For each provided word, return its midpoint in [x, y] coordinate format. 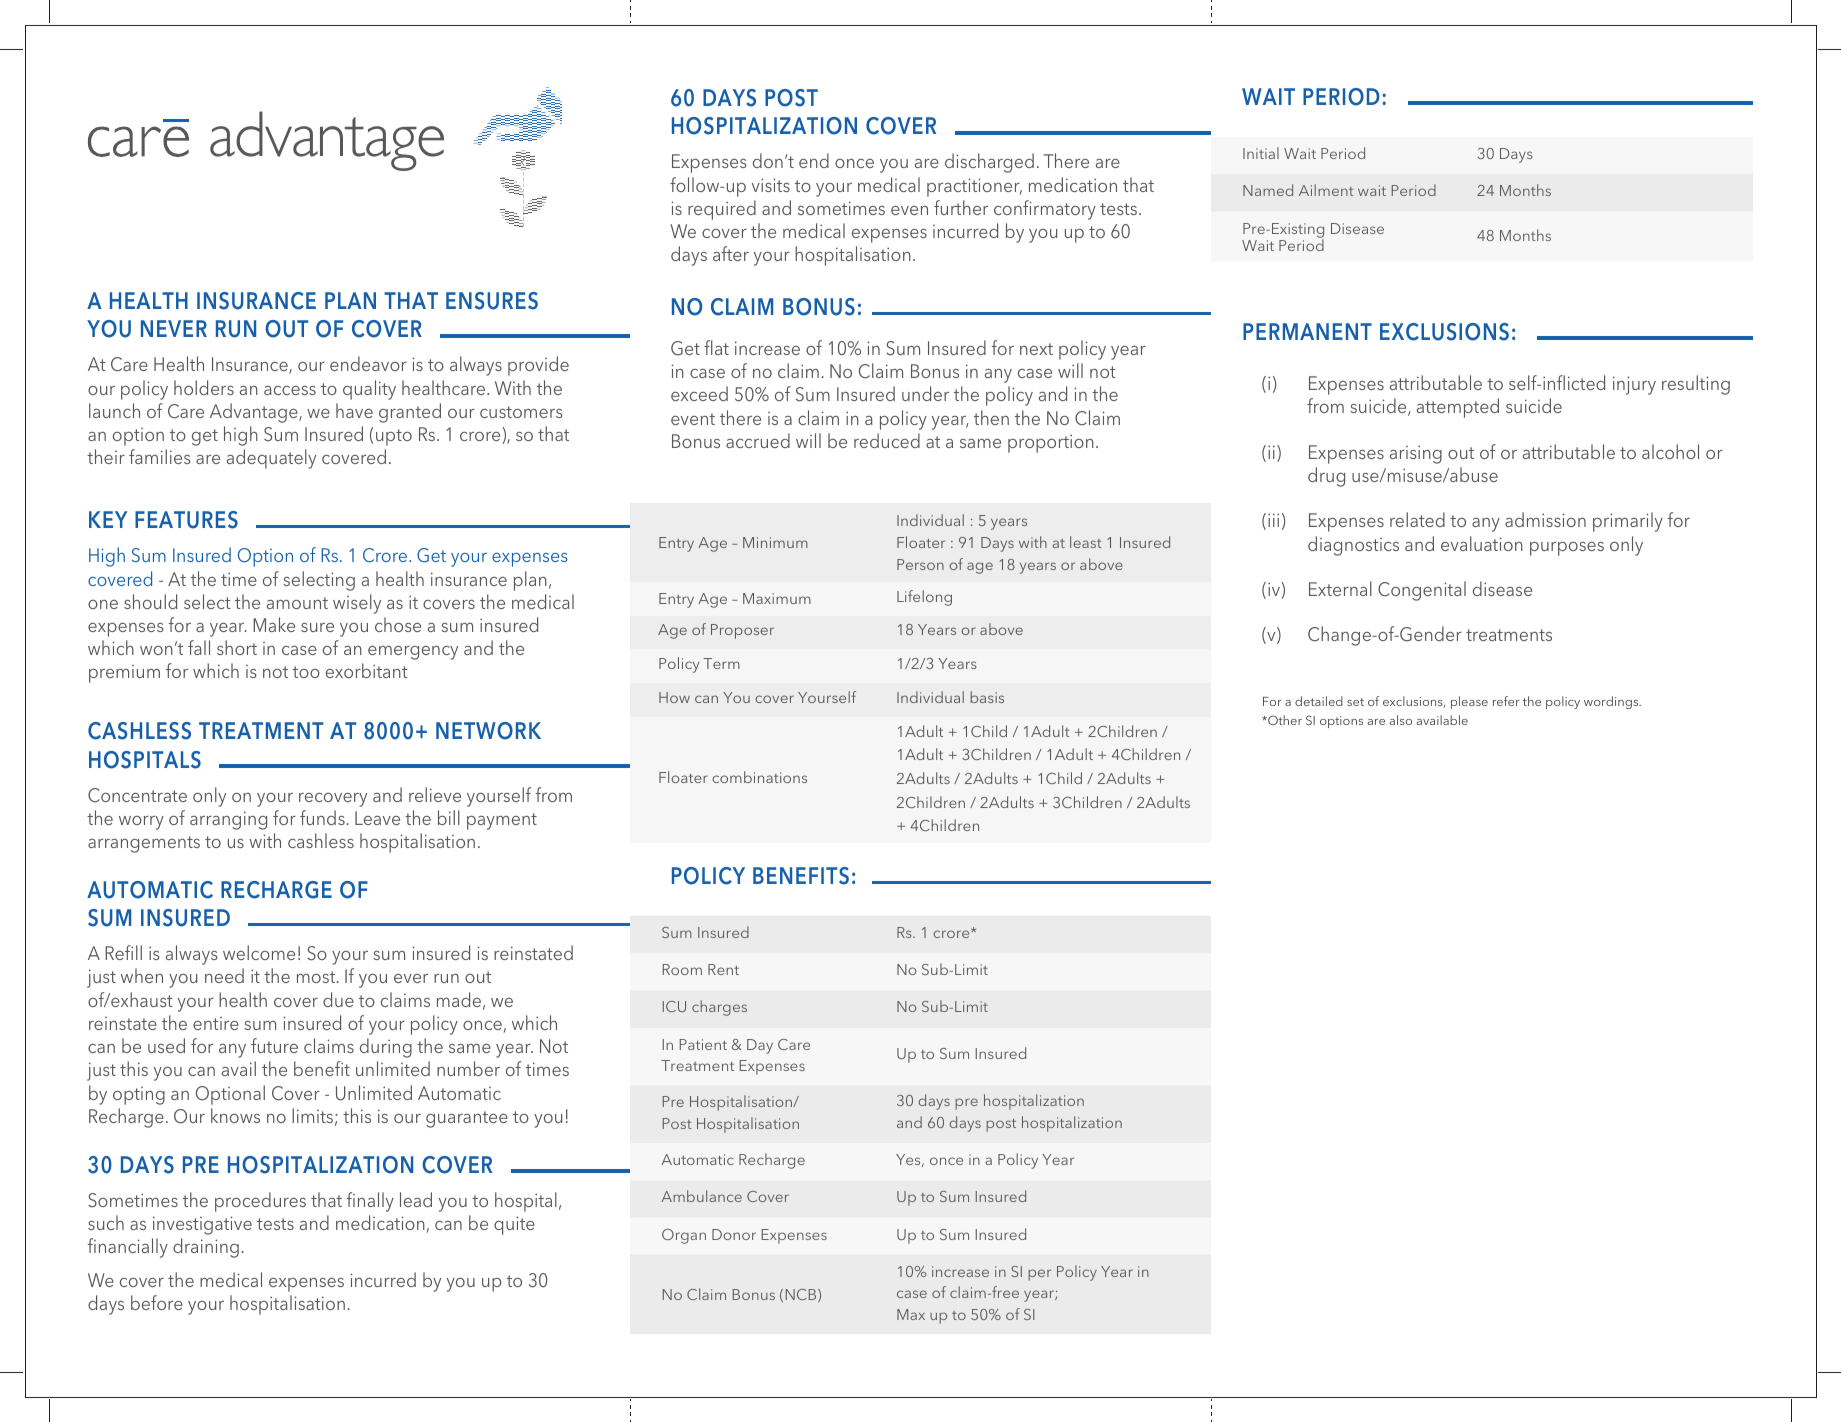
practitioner [974, 187]
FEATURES [186, 520]
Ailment [1326, 190]
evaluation [1482, 543]
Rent [723, 969]
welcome [259, 952]
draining [206, 1248]
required [722, 210]
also [1401, 720]
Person [920, 564]
